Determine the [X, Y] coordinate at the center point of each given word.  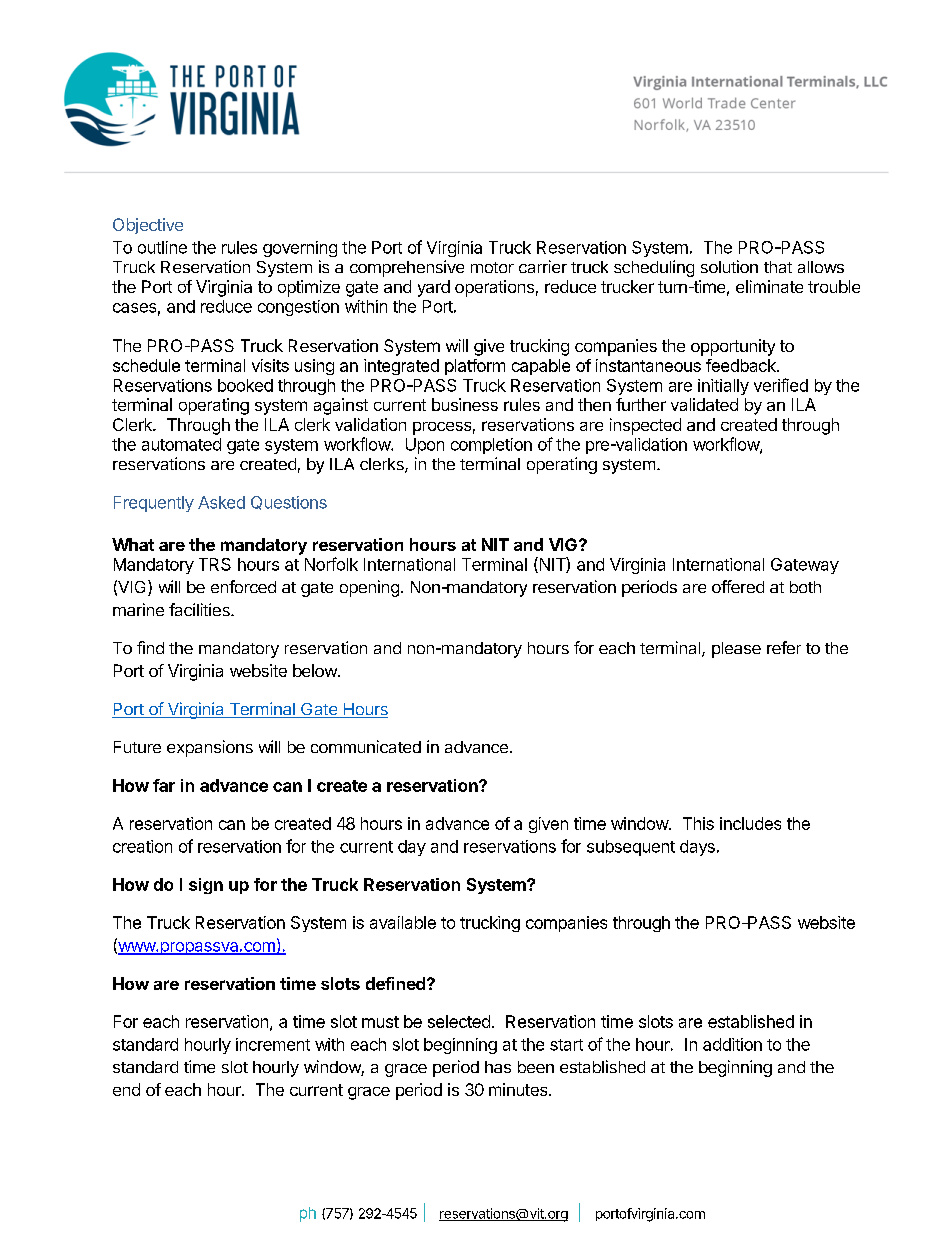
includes [750, 823]
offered [738, 586]
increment [273, 1044]
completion [491, 446]
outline [162, 247]
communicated [366, 746]
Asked [221, 502]
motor [492, 267]
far [164, 785]
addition [732, 1044]
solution [729, 266]
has [498, 1067]
